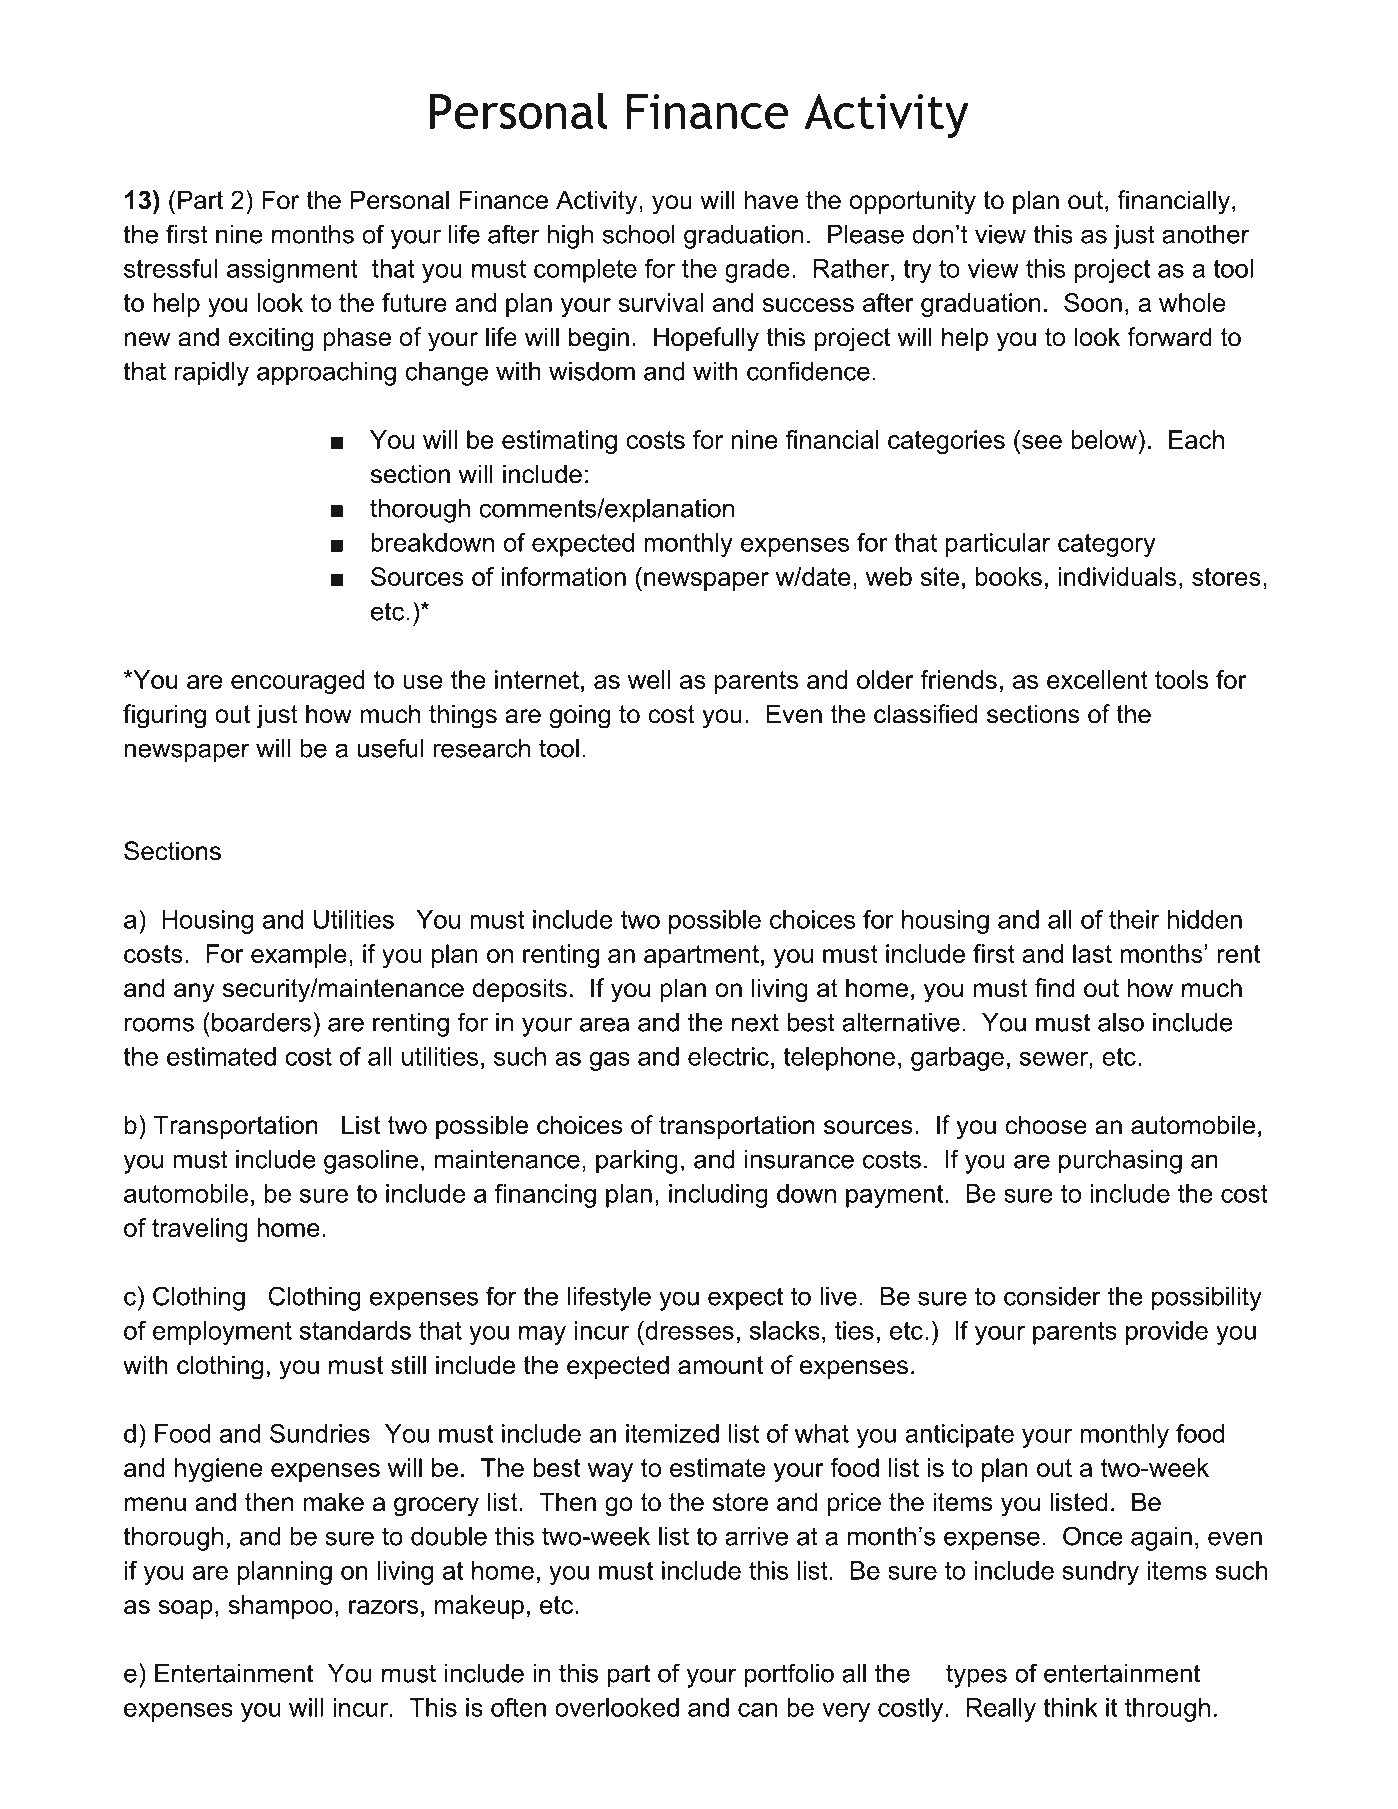 This image has height=1809, width=1398. I want to click on shampoo, so click(280, 1607).
